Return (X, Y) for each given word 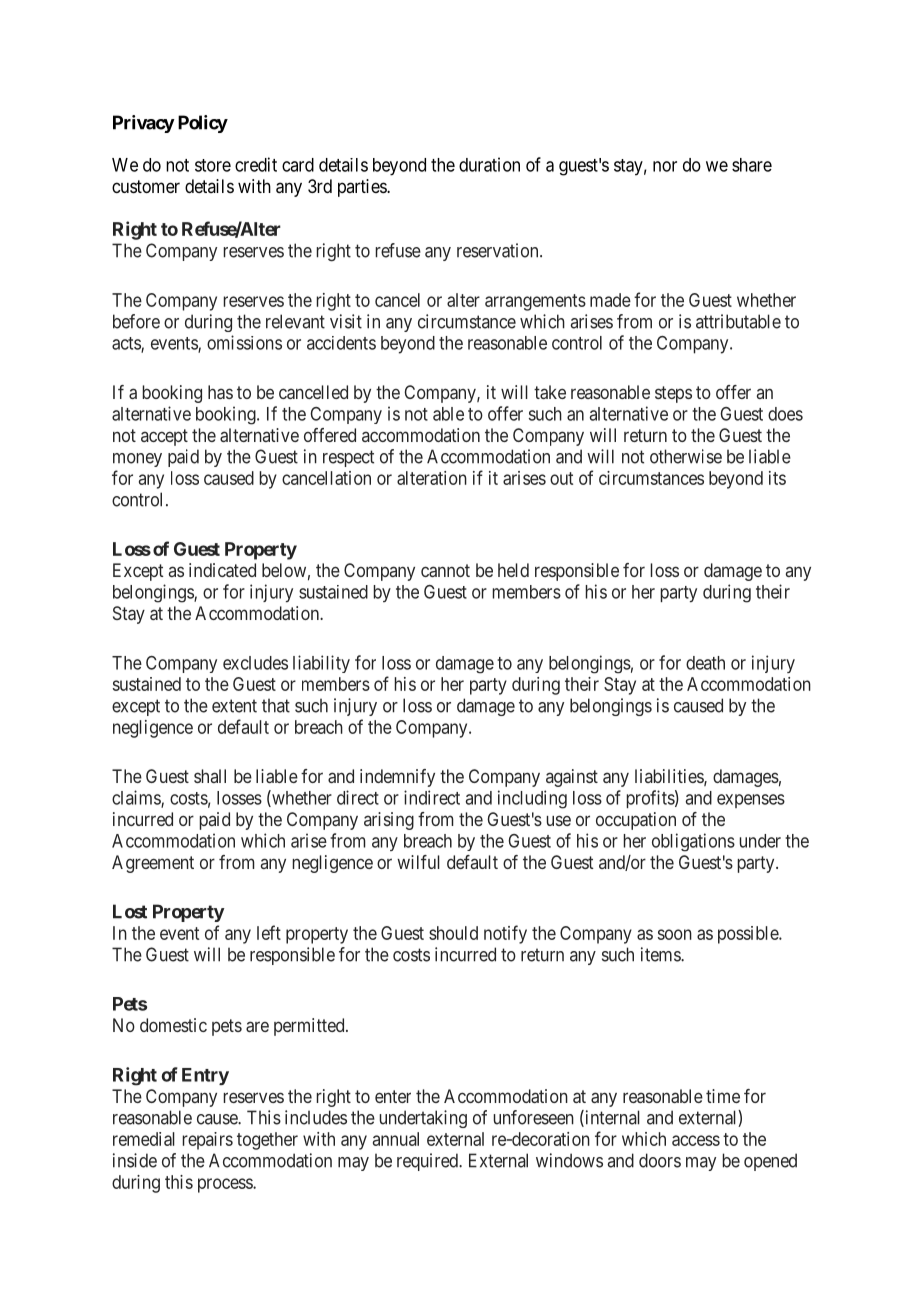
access (696, 1140)
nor (665, 166)
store (213, 165)
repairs (208, 1141)
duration (489, 164)
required (428, 1162)
